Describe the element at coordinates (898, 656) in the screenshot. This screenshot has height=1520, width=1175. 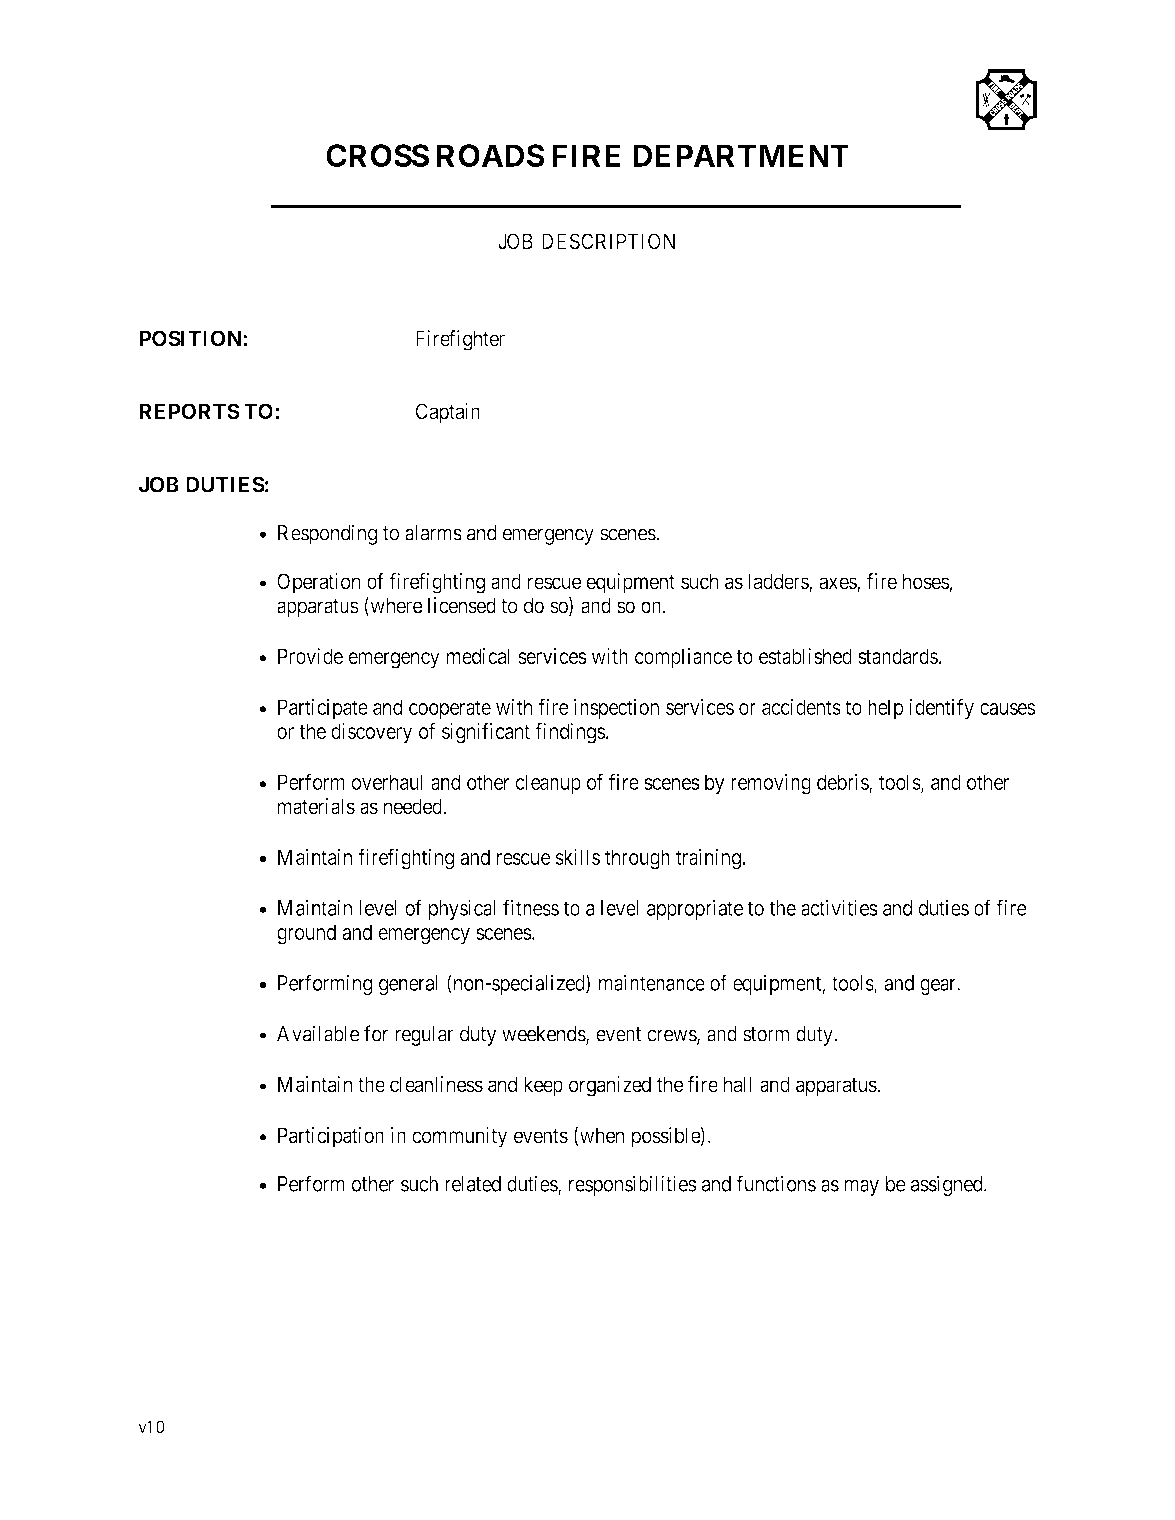
I see `standards` at that location.
